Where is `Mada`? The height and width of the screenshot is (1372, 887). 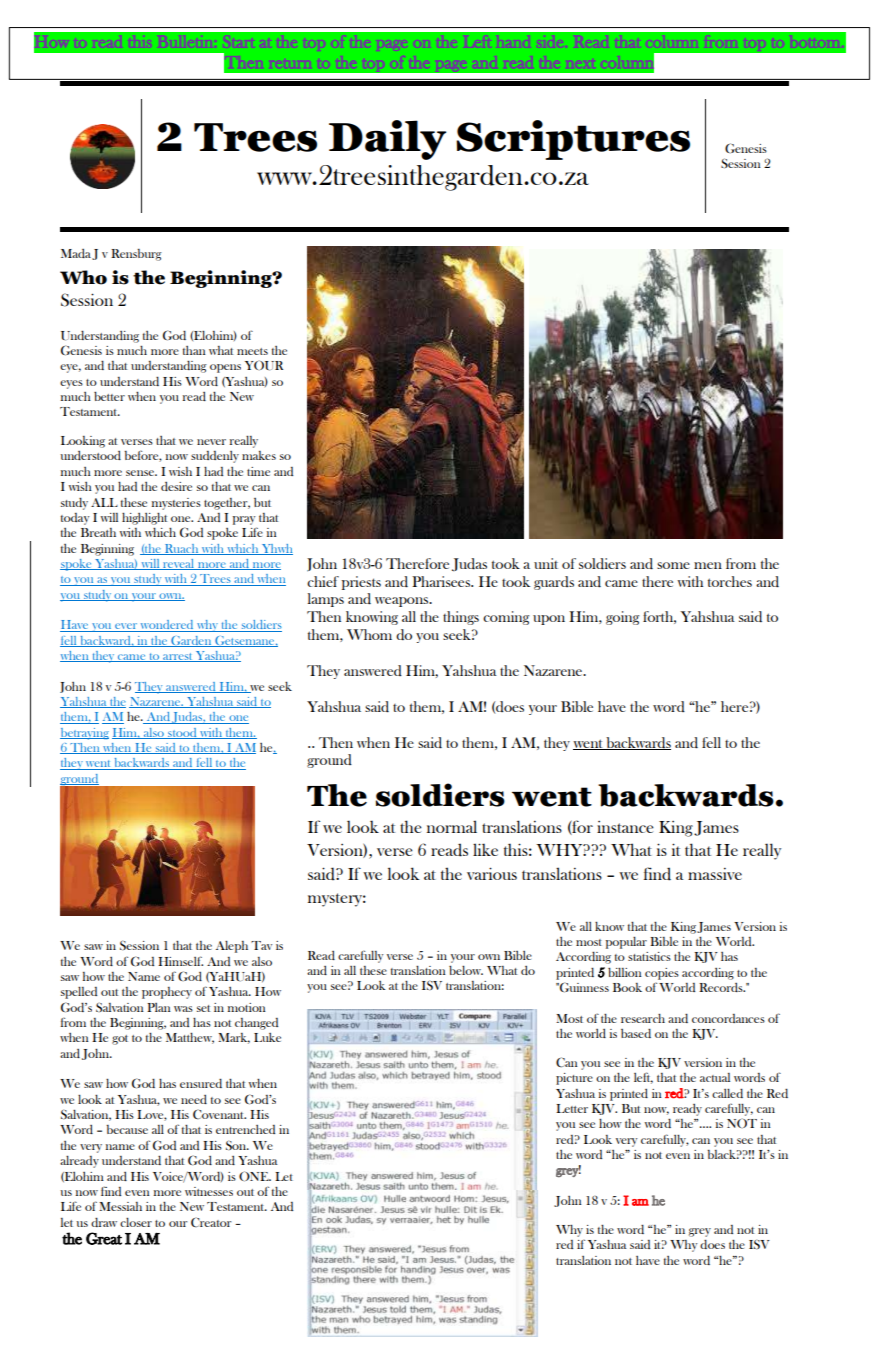 Mada is located at coordinates (76, 253).
